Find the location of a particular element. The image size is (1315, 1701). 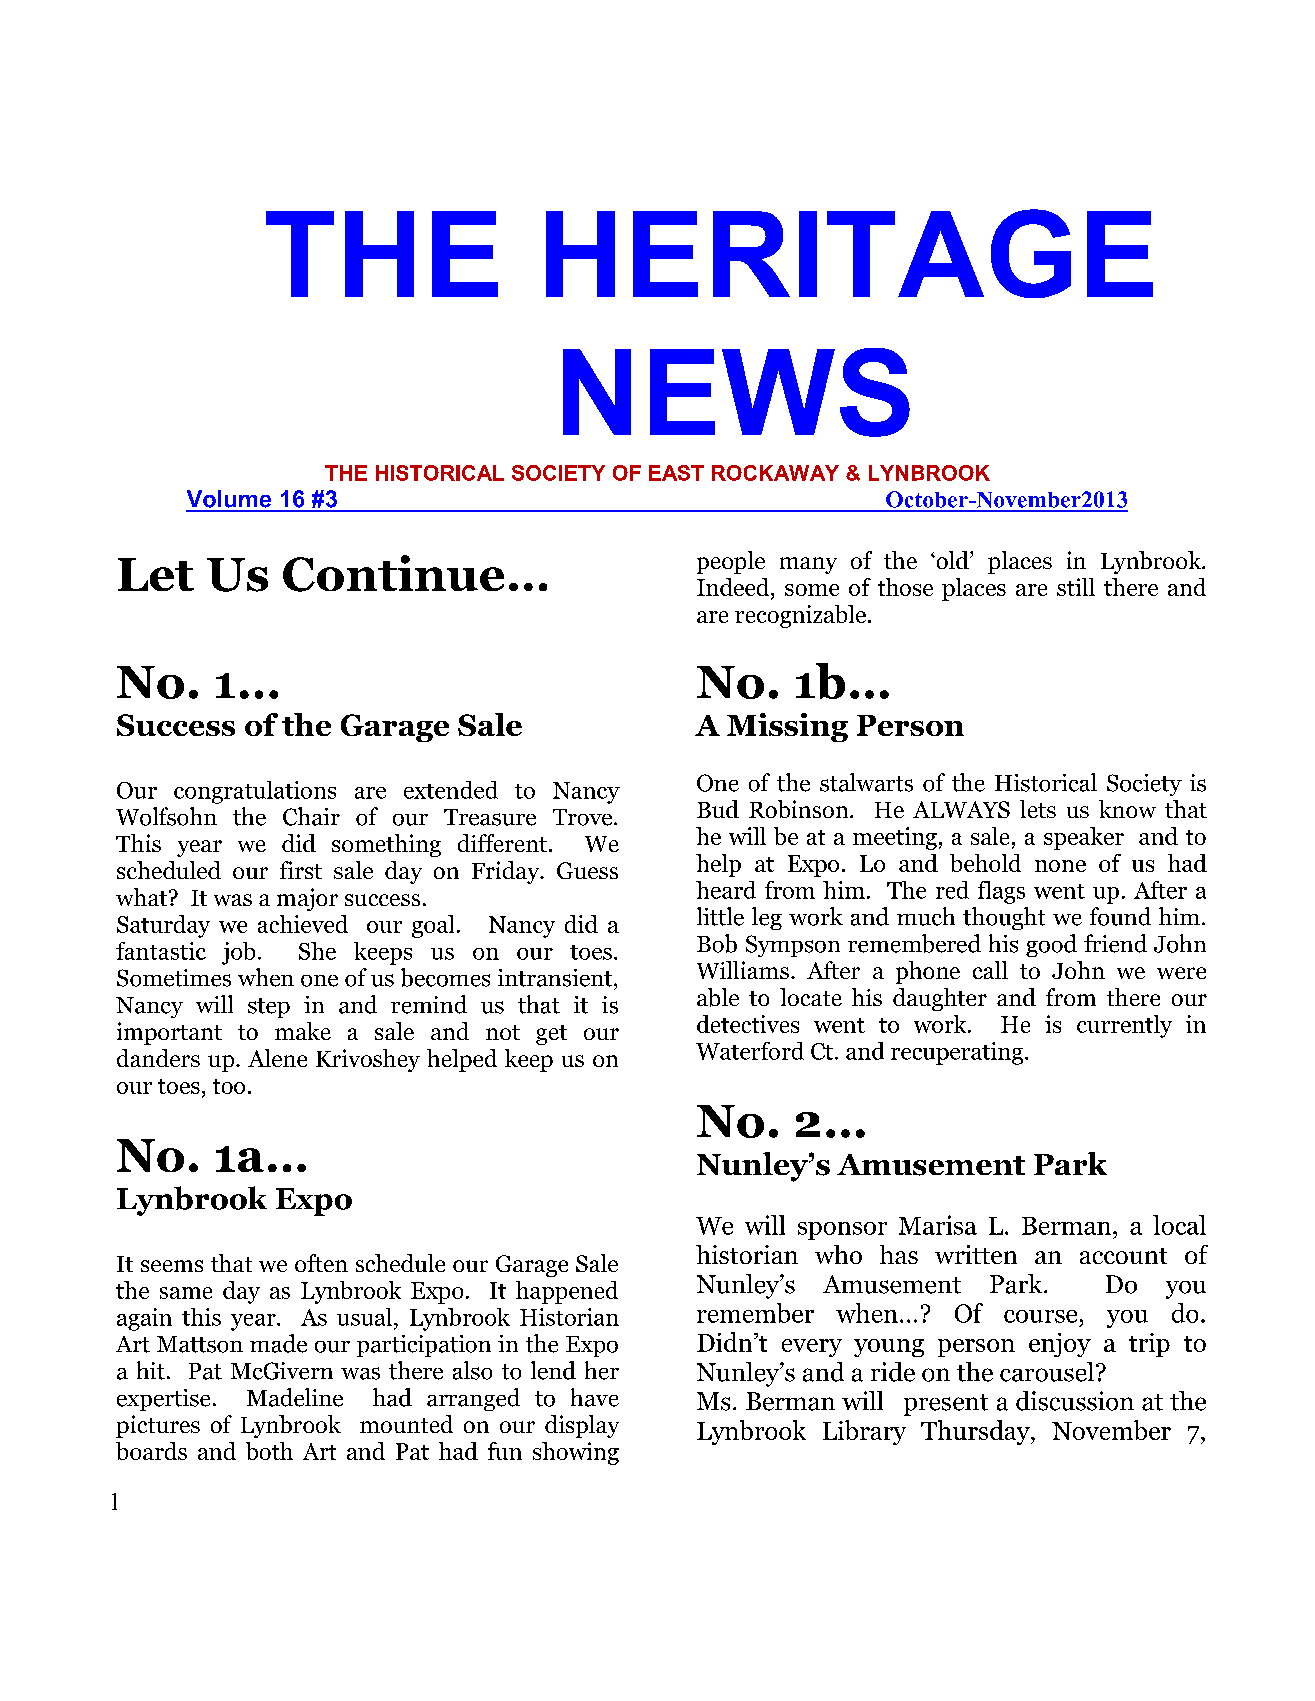

first is located at coordinates (301, 870).
